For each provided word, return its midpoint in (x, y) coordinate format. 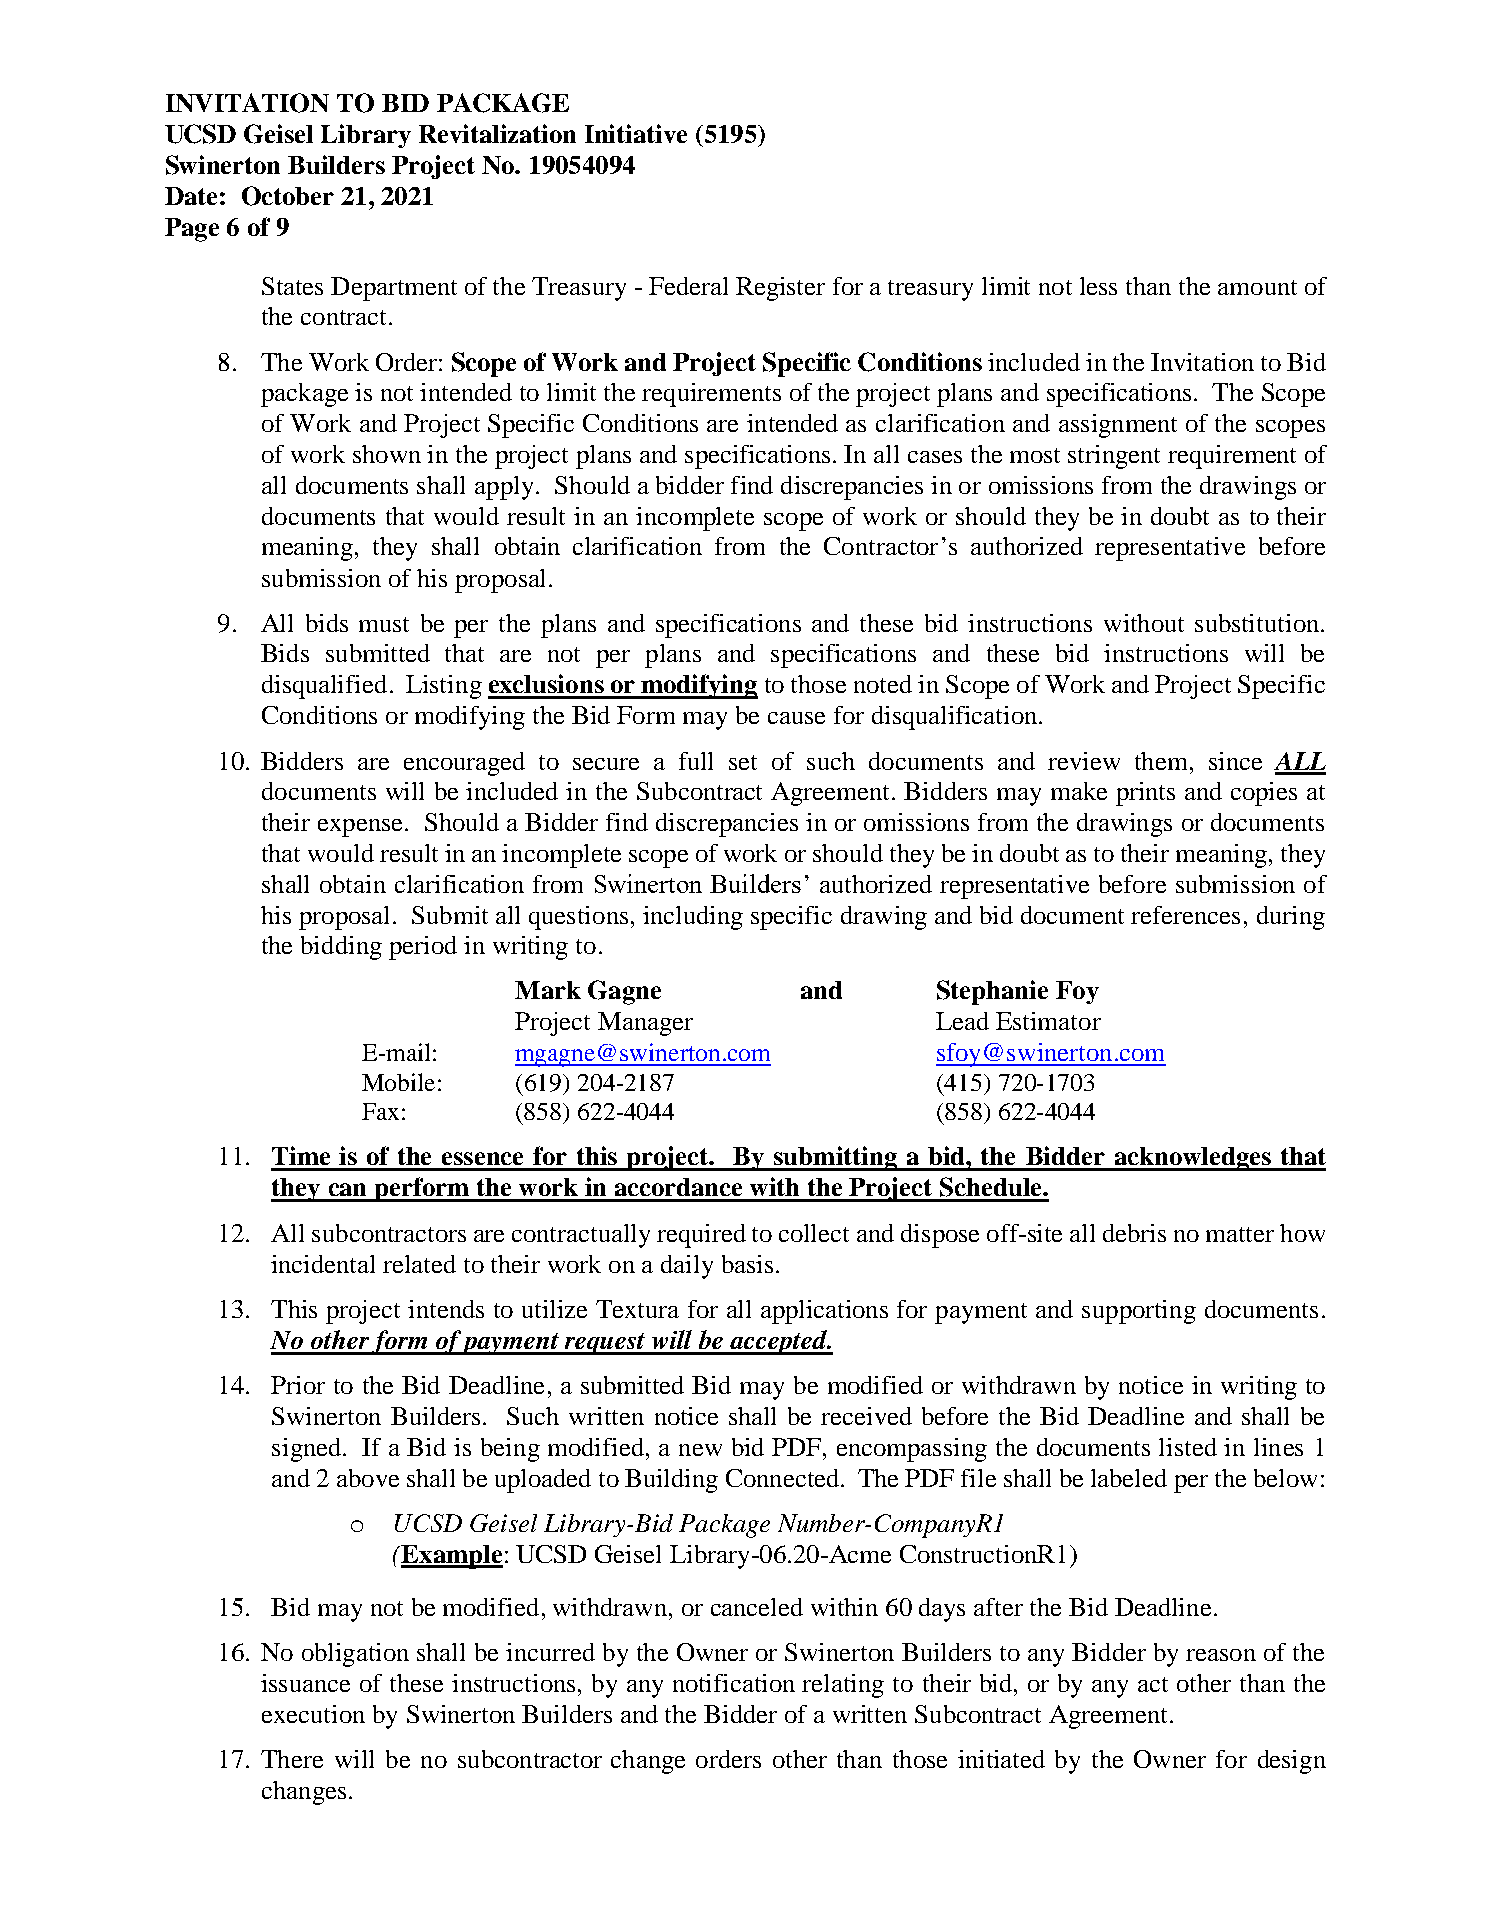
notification (734, 1683)
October (288, 196)
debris (1134, 1233)
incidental (323, 1264)
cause (796, 718)
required (701, 1236)
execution (313, 1714)
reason (1221, 1655)
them (1161, 761)
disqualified (324, 687)
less (1098, 286)
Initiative (636, 133)
